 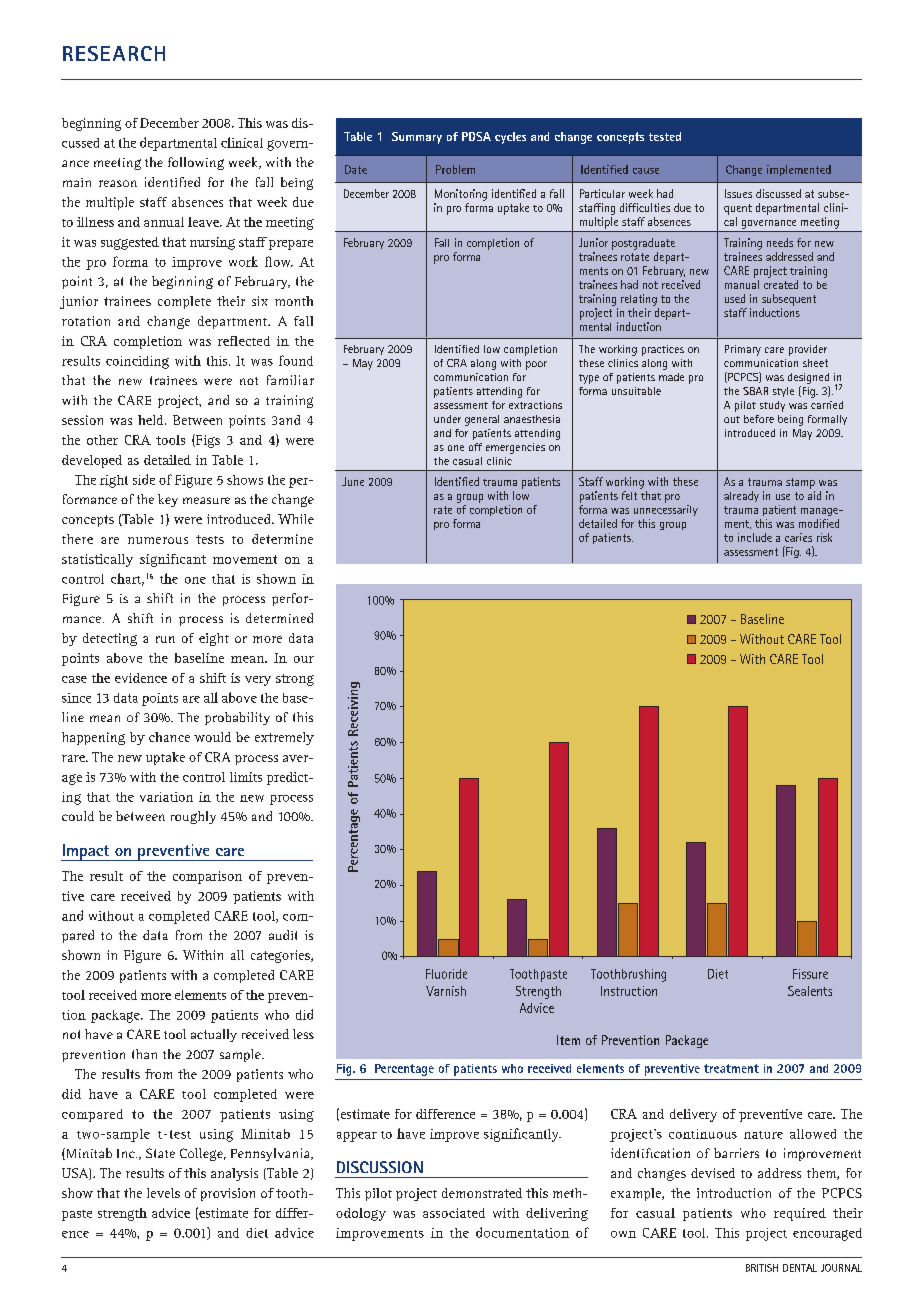 I want to click on include, so click(x=755, y=537).
